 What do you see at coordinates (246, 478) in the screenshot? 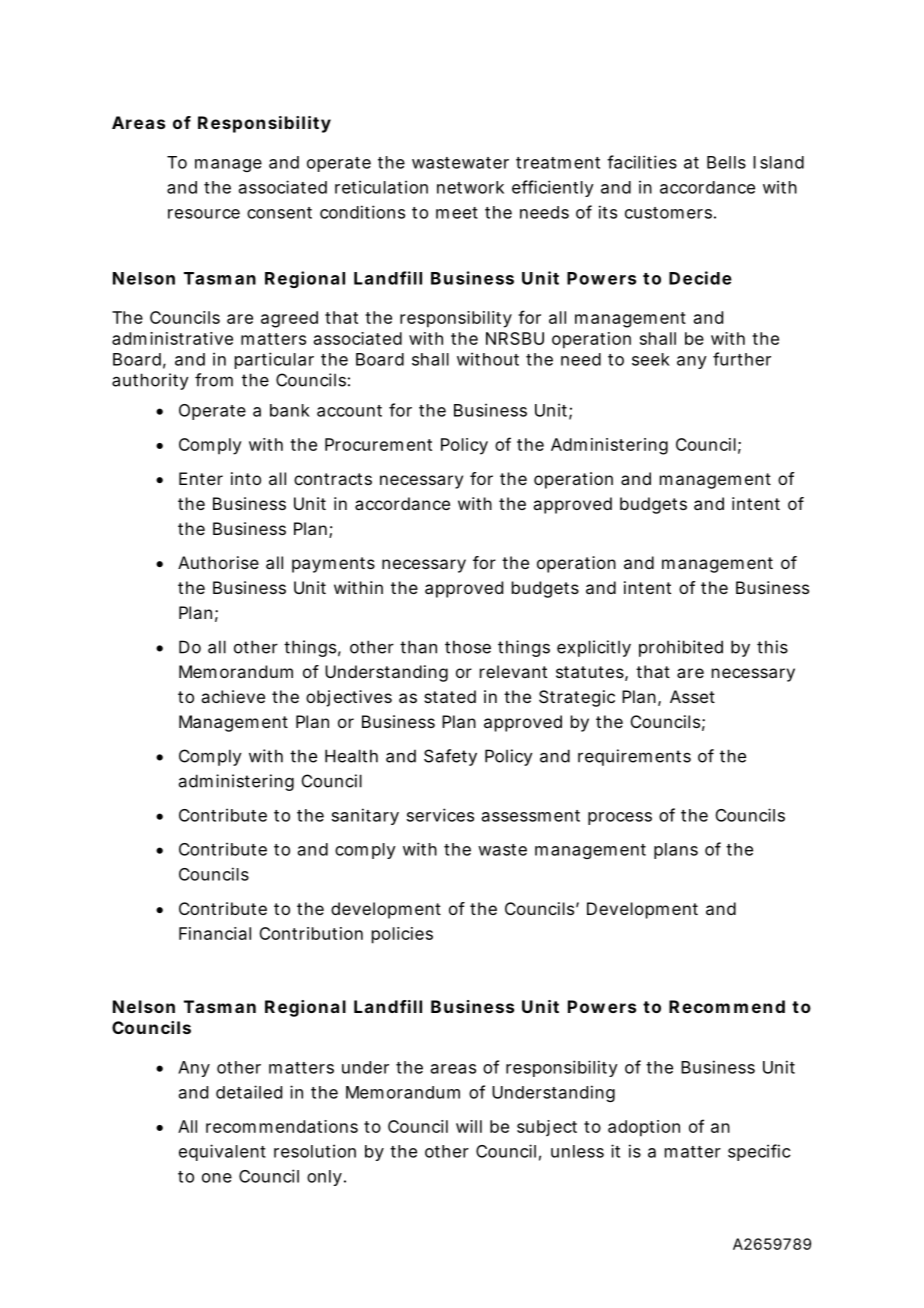
I see `into` at bounding box center [246, 478].
